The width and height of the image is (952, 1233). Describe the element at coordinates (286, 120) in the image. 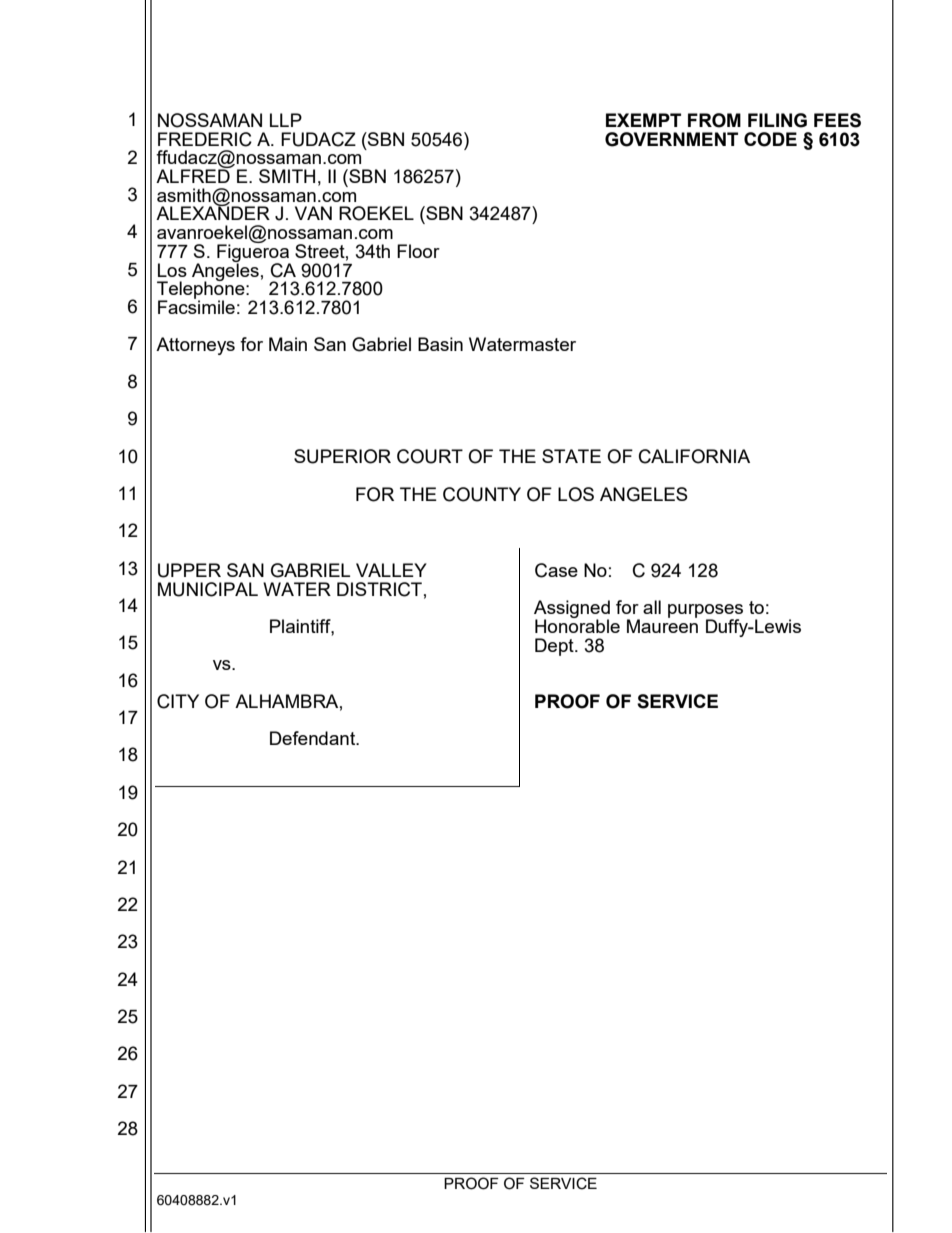

I see `LLP` at that location.
